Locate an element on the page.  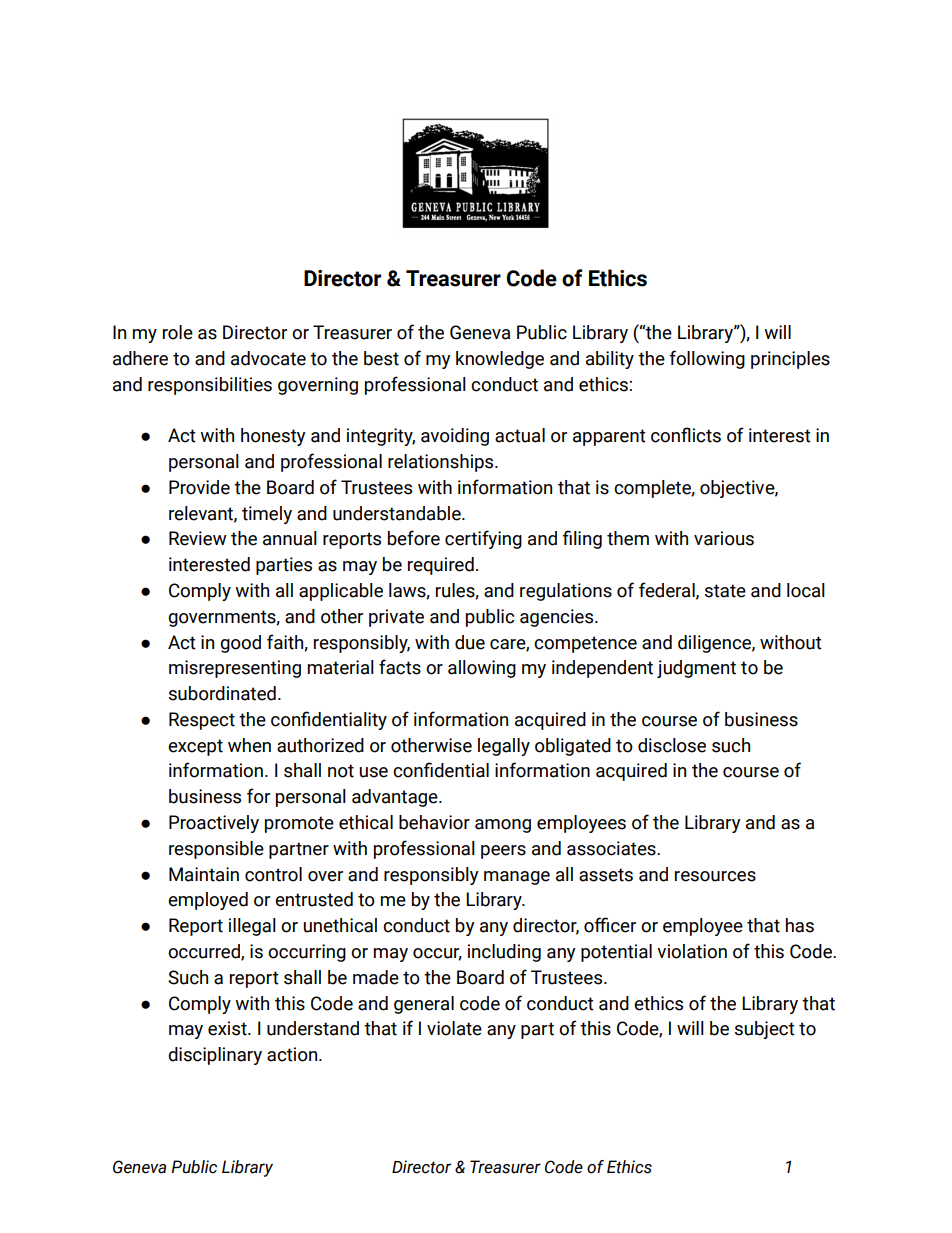
Review is located at coordinates (198, 538).
